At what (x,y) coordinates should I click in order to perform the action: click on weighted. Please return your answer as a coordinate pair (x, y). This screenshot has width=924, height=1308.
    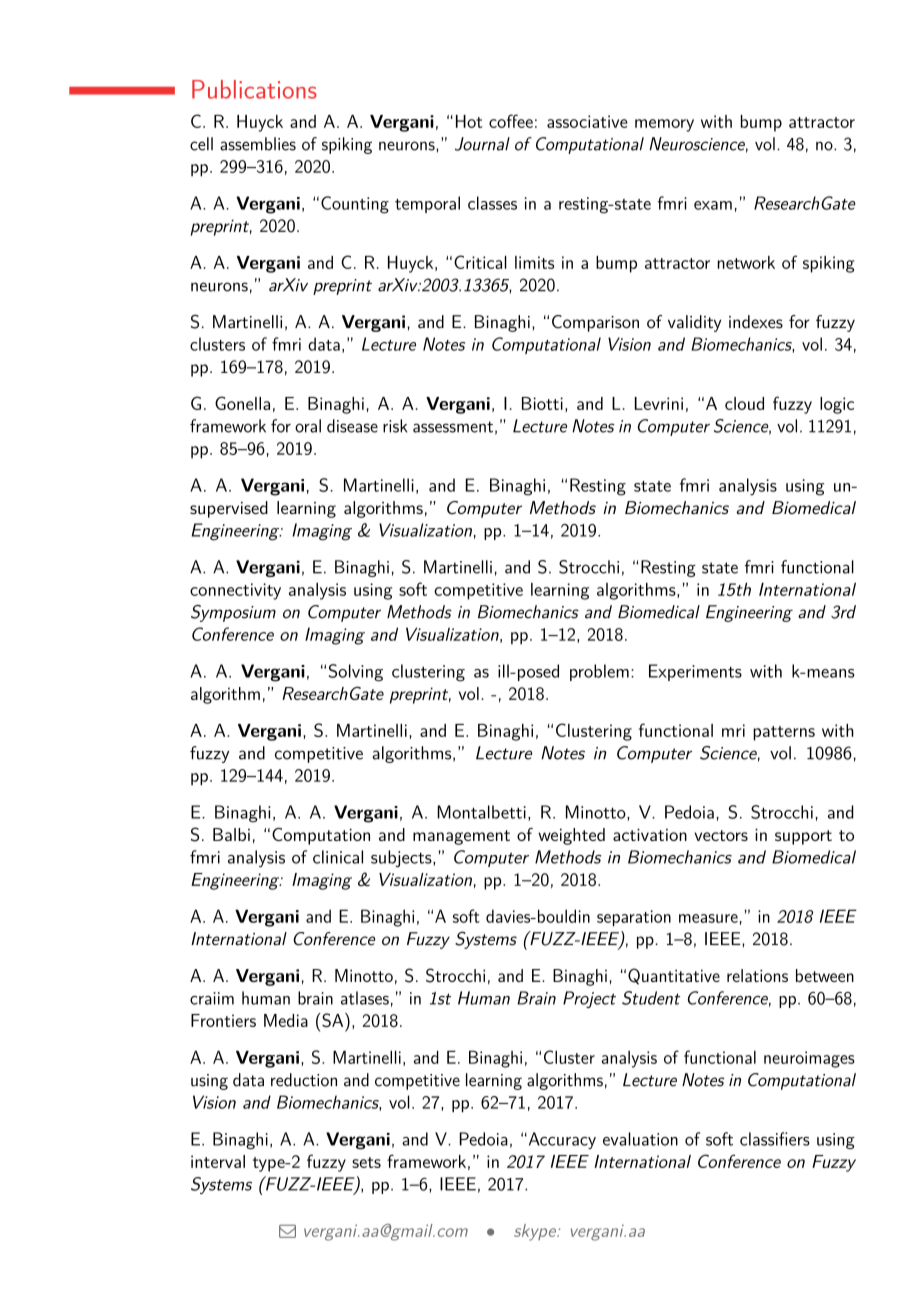
    Looking at the image, I should click on (571, 836).
